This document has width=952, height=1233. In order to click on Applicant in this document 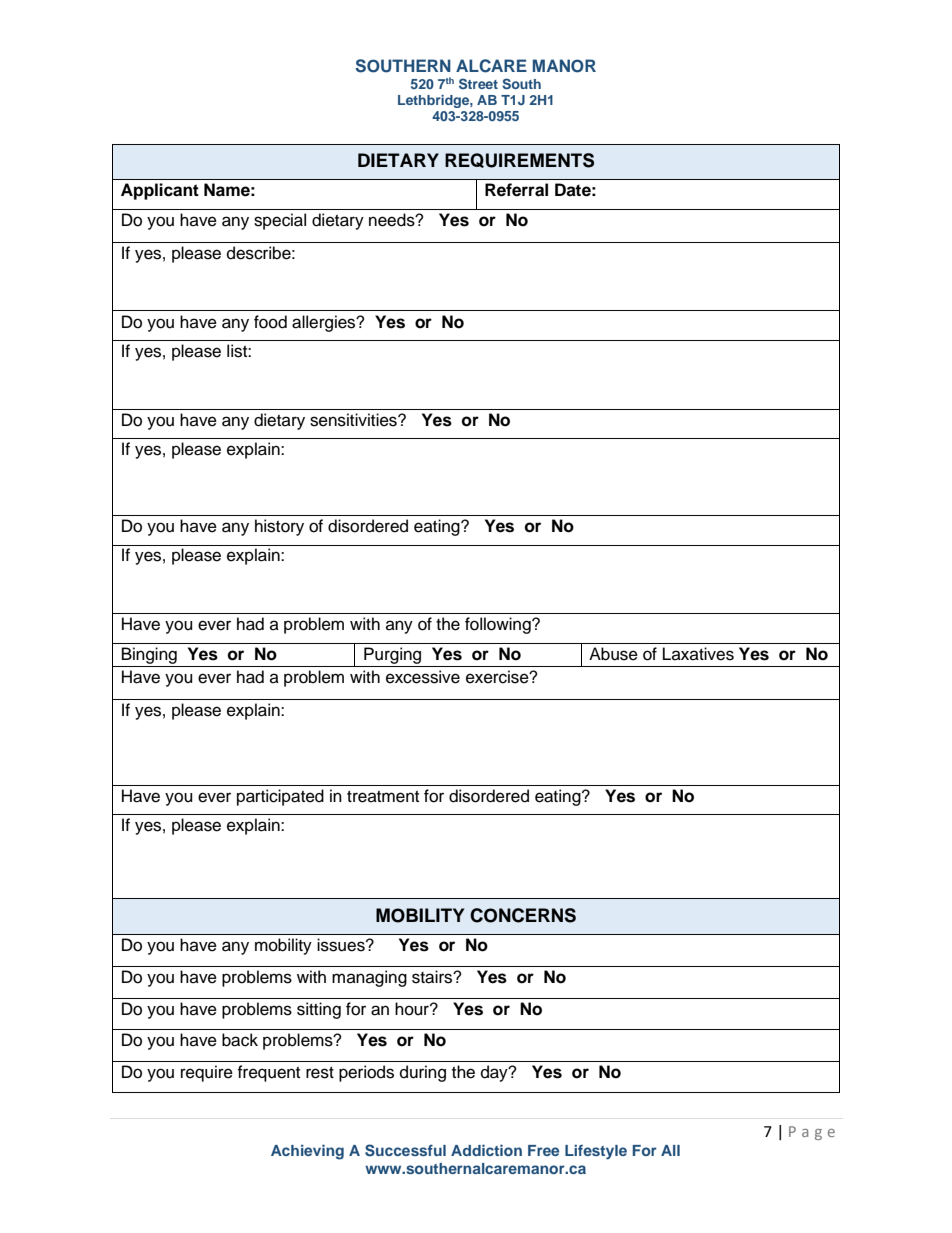, I will do `click(160, 191)`.
